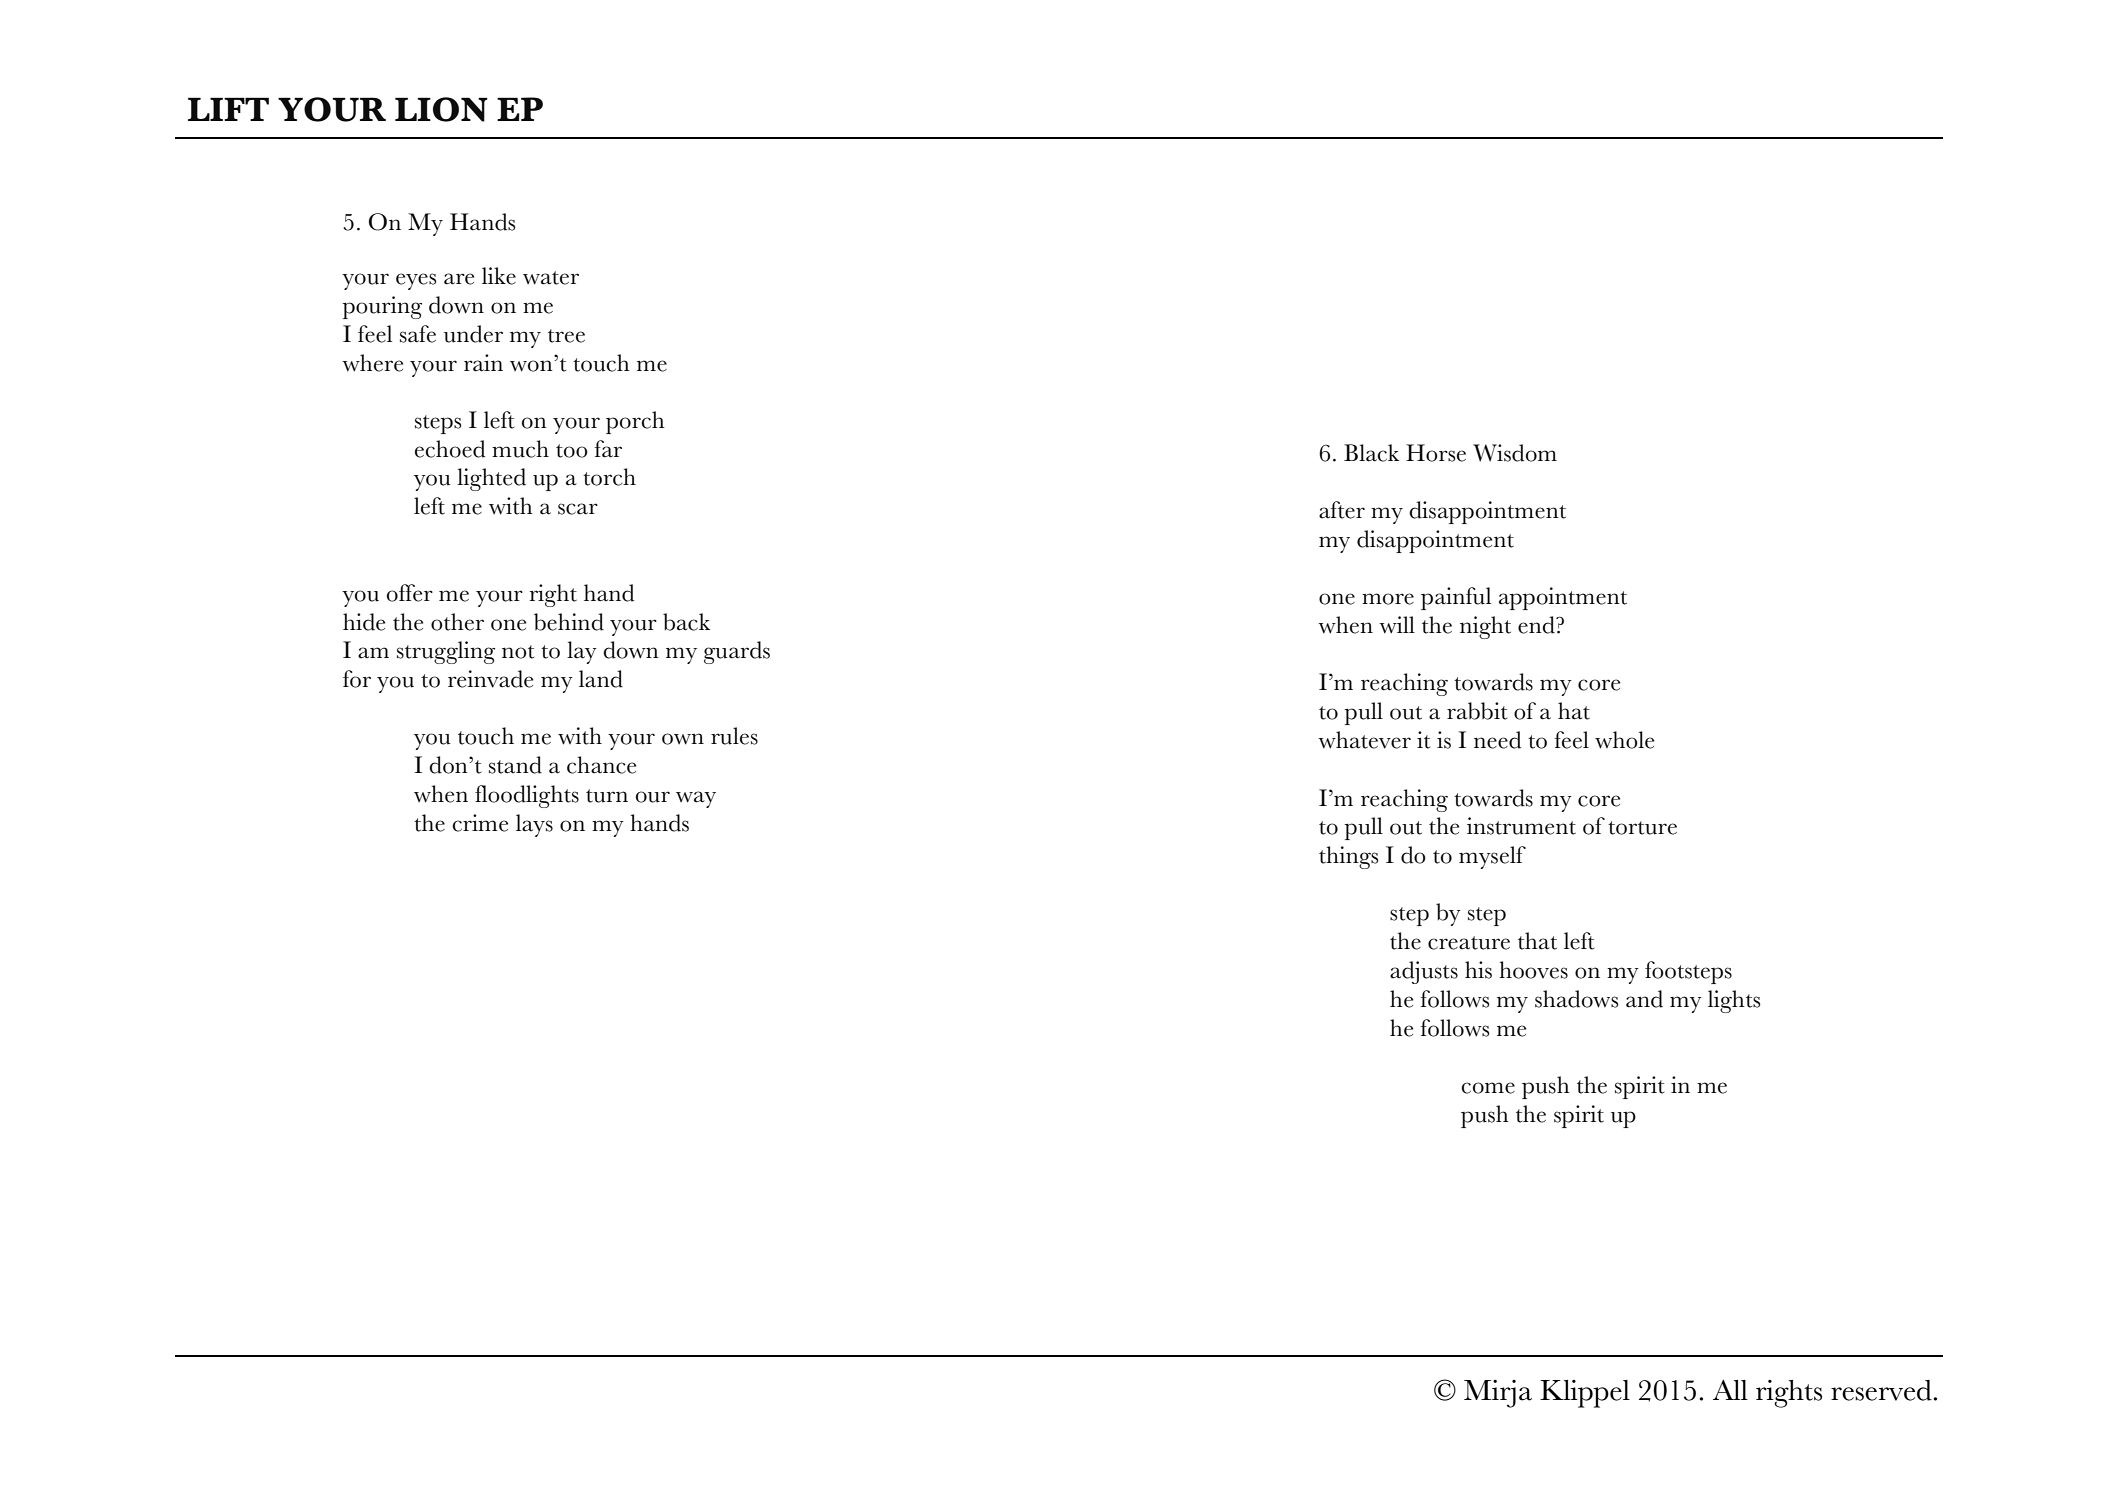 The width and height of the screenshot is (2118, 1497). Describe the element at coordinates (1537, 625) in the screenshot. I see `end` at that location.
